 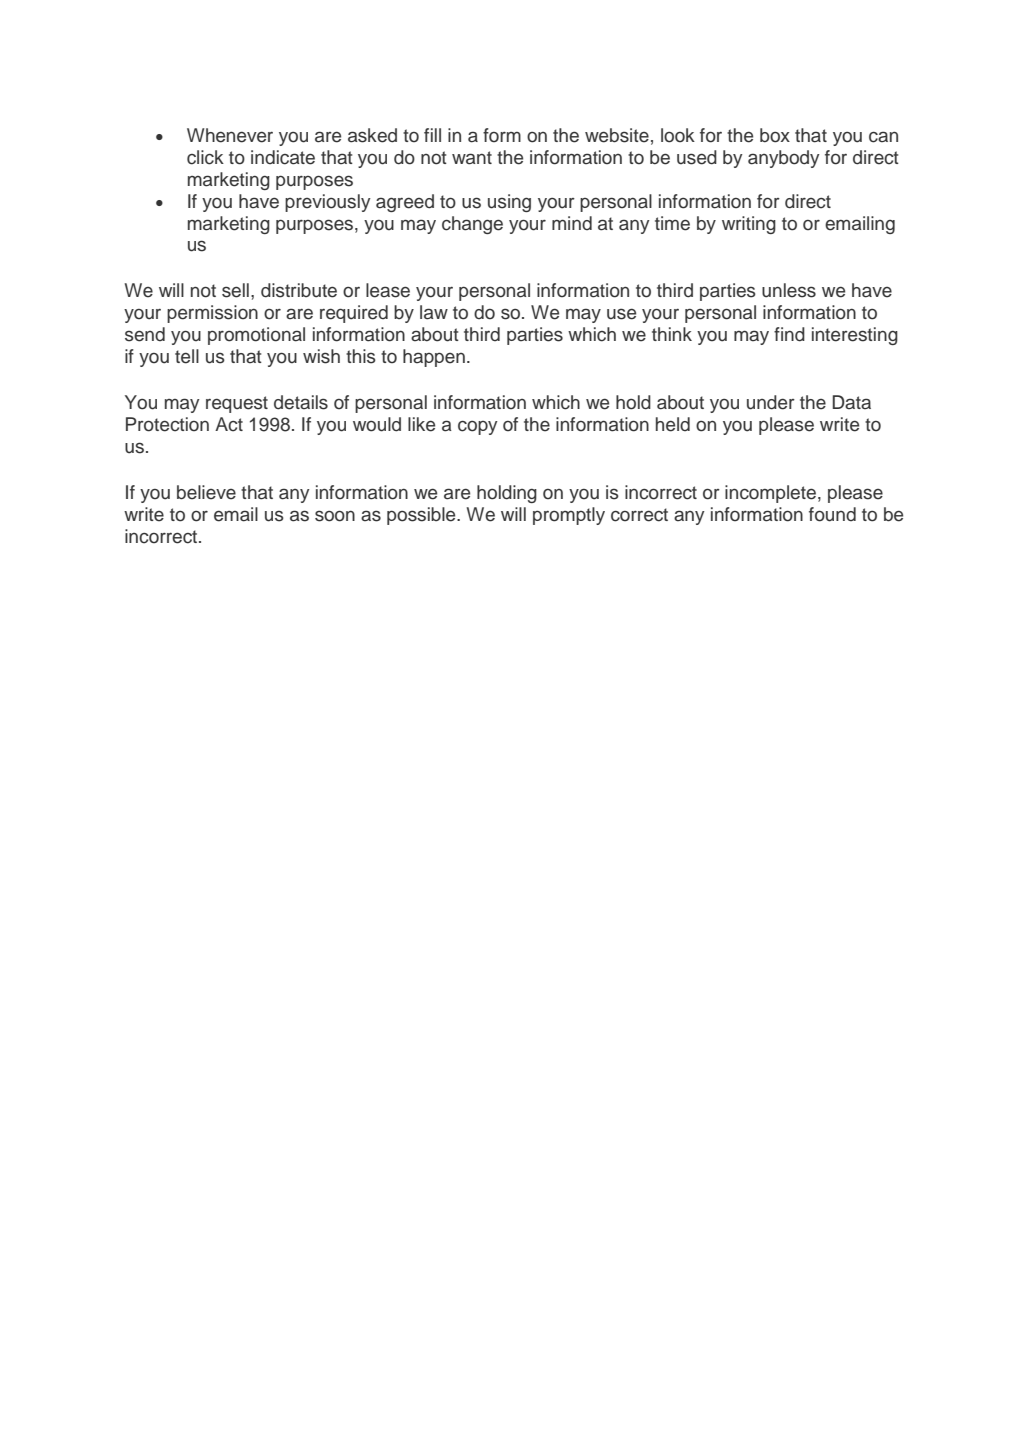 What do you see at coordinates (770, 494) in the screenshot?
I see `incomplete` at bounding box center [770, 494].
